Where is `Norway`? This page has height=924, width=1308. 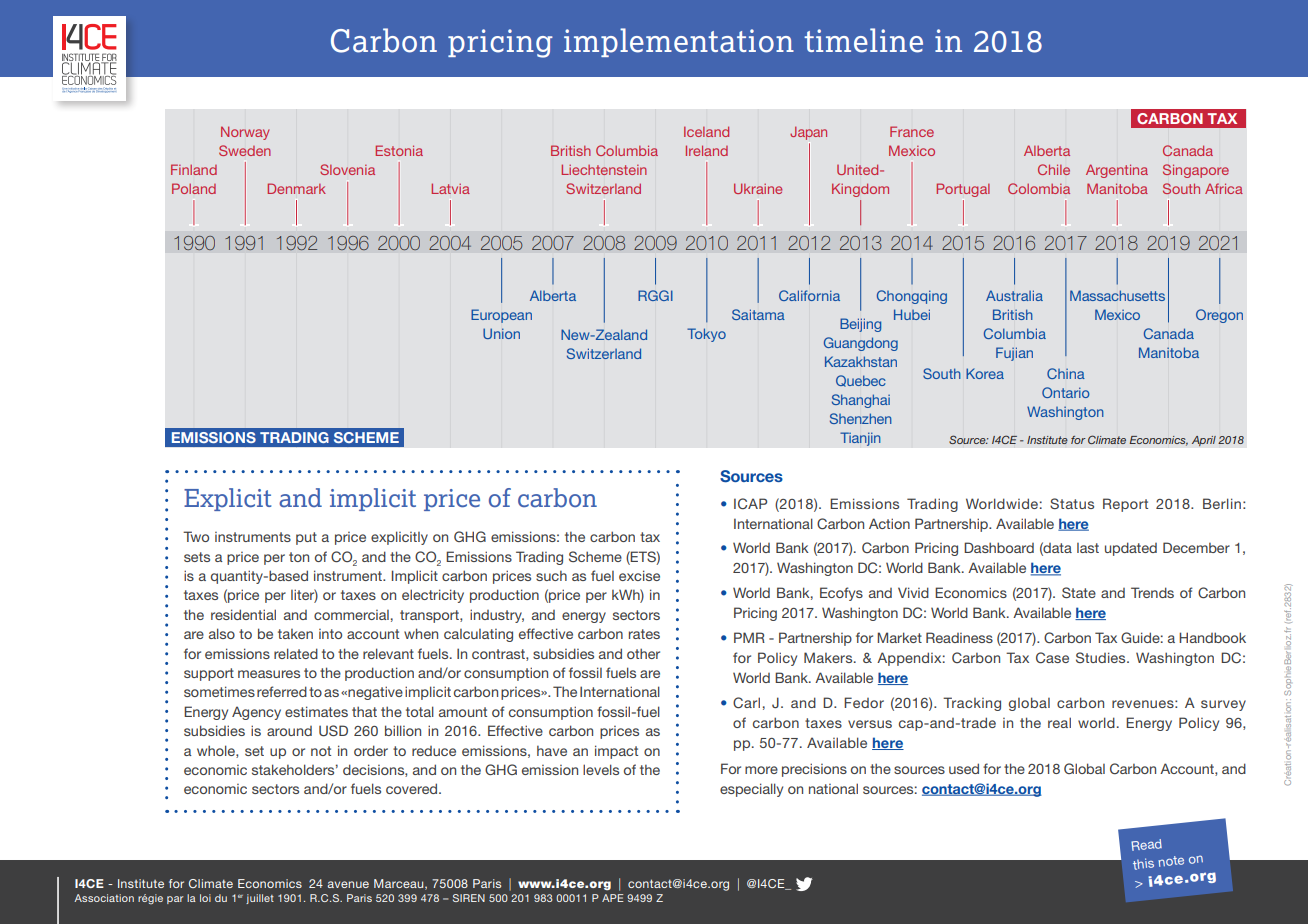 Norway is located at coordinates (245, 133).
